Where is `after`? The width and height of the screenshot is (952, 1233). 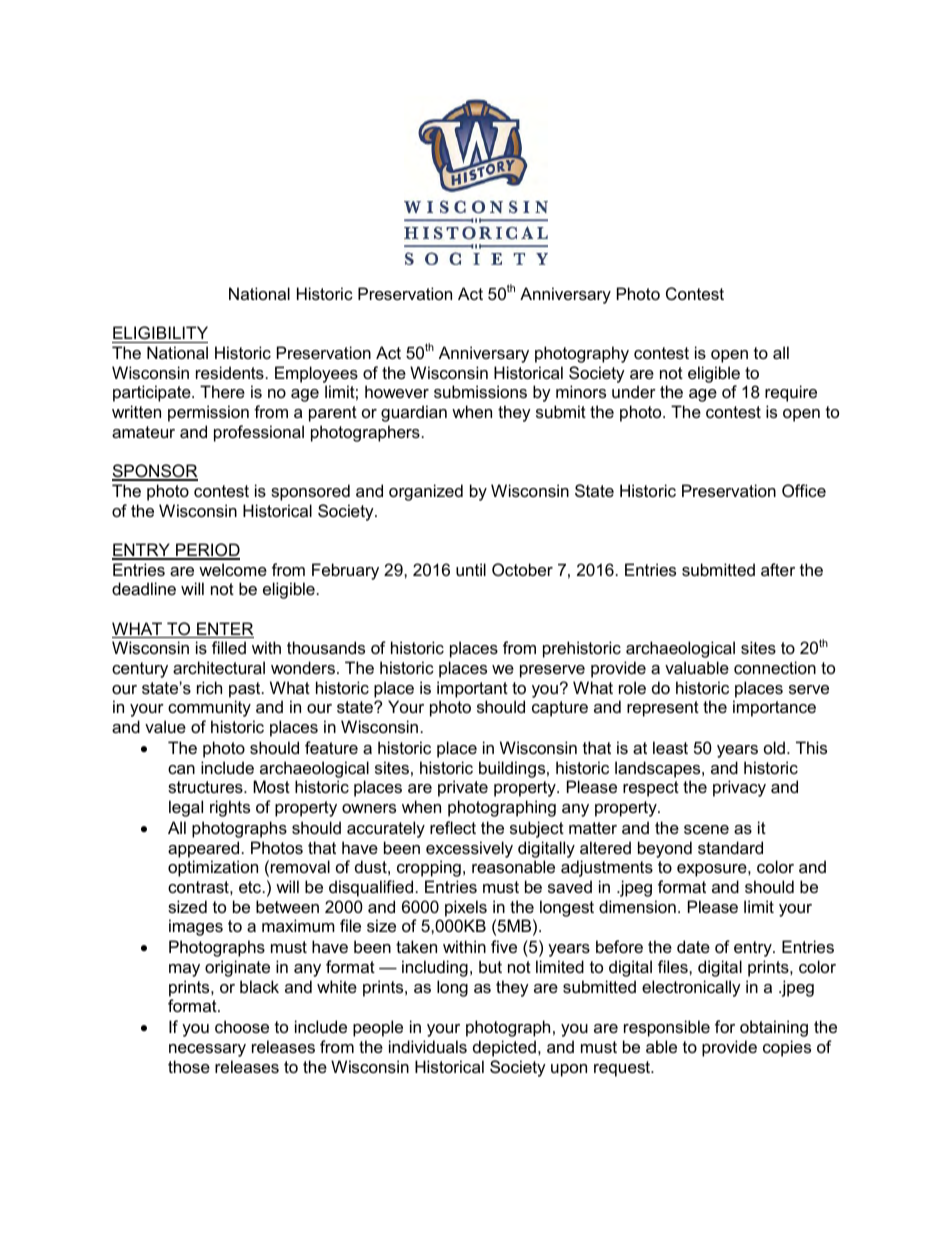
after is located at coordinates (778, 569).
